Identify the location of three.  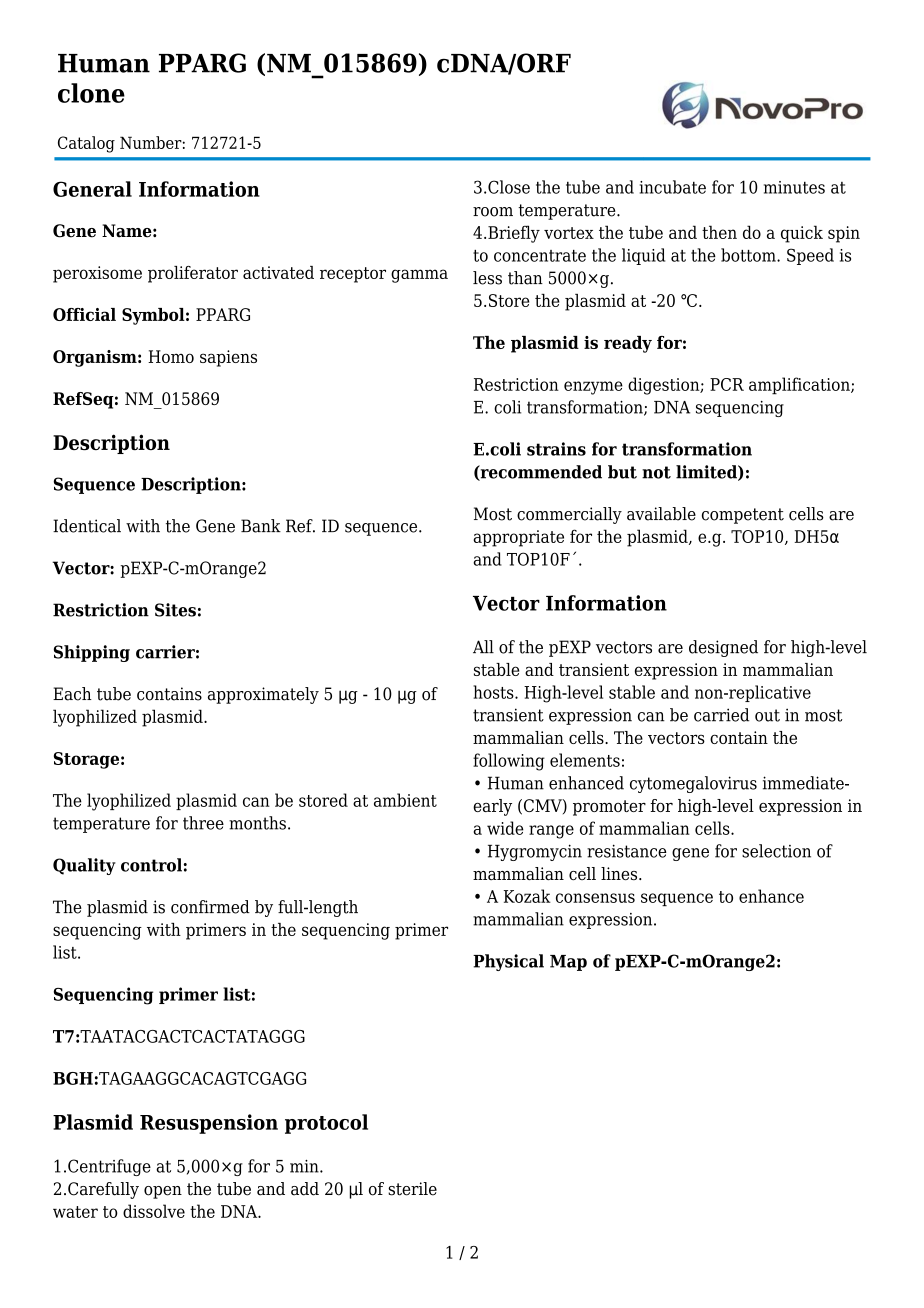
(203, 823).
